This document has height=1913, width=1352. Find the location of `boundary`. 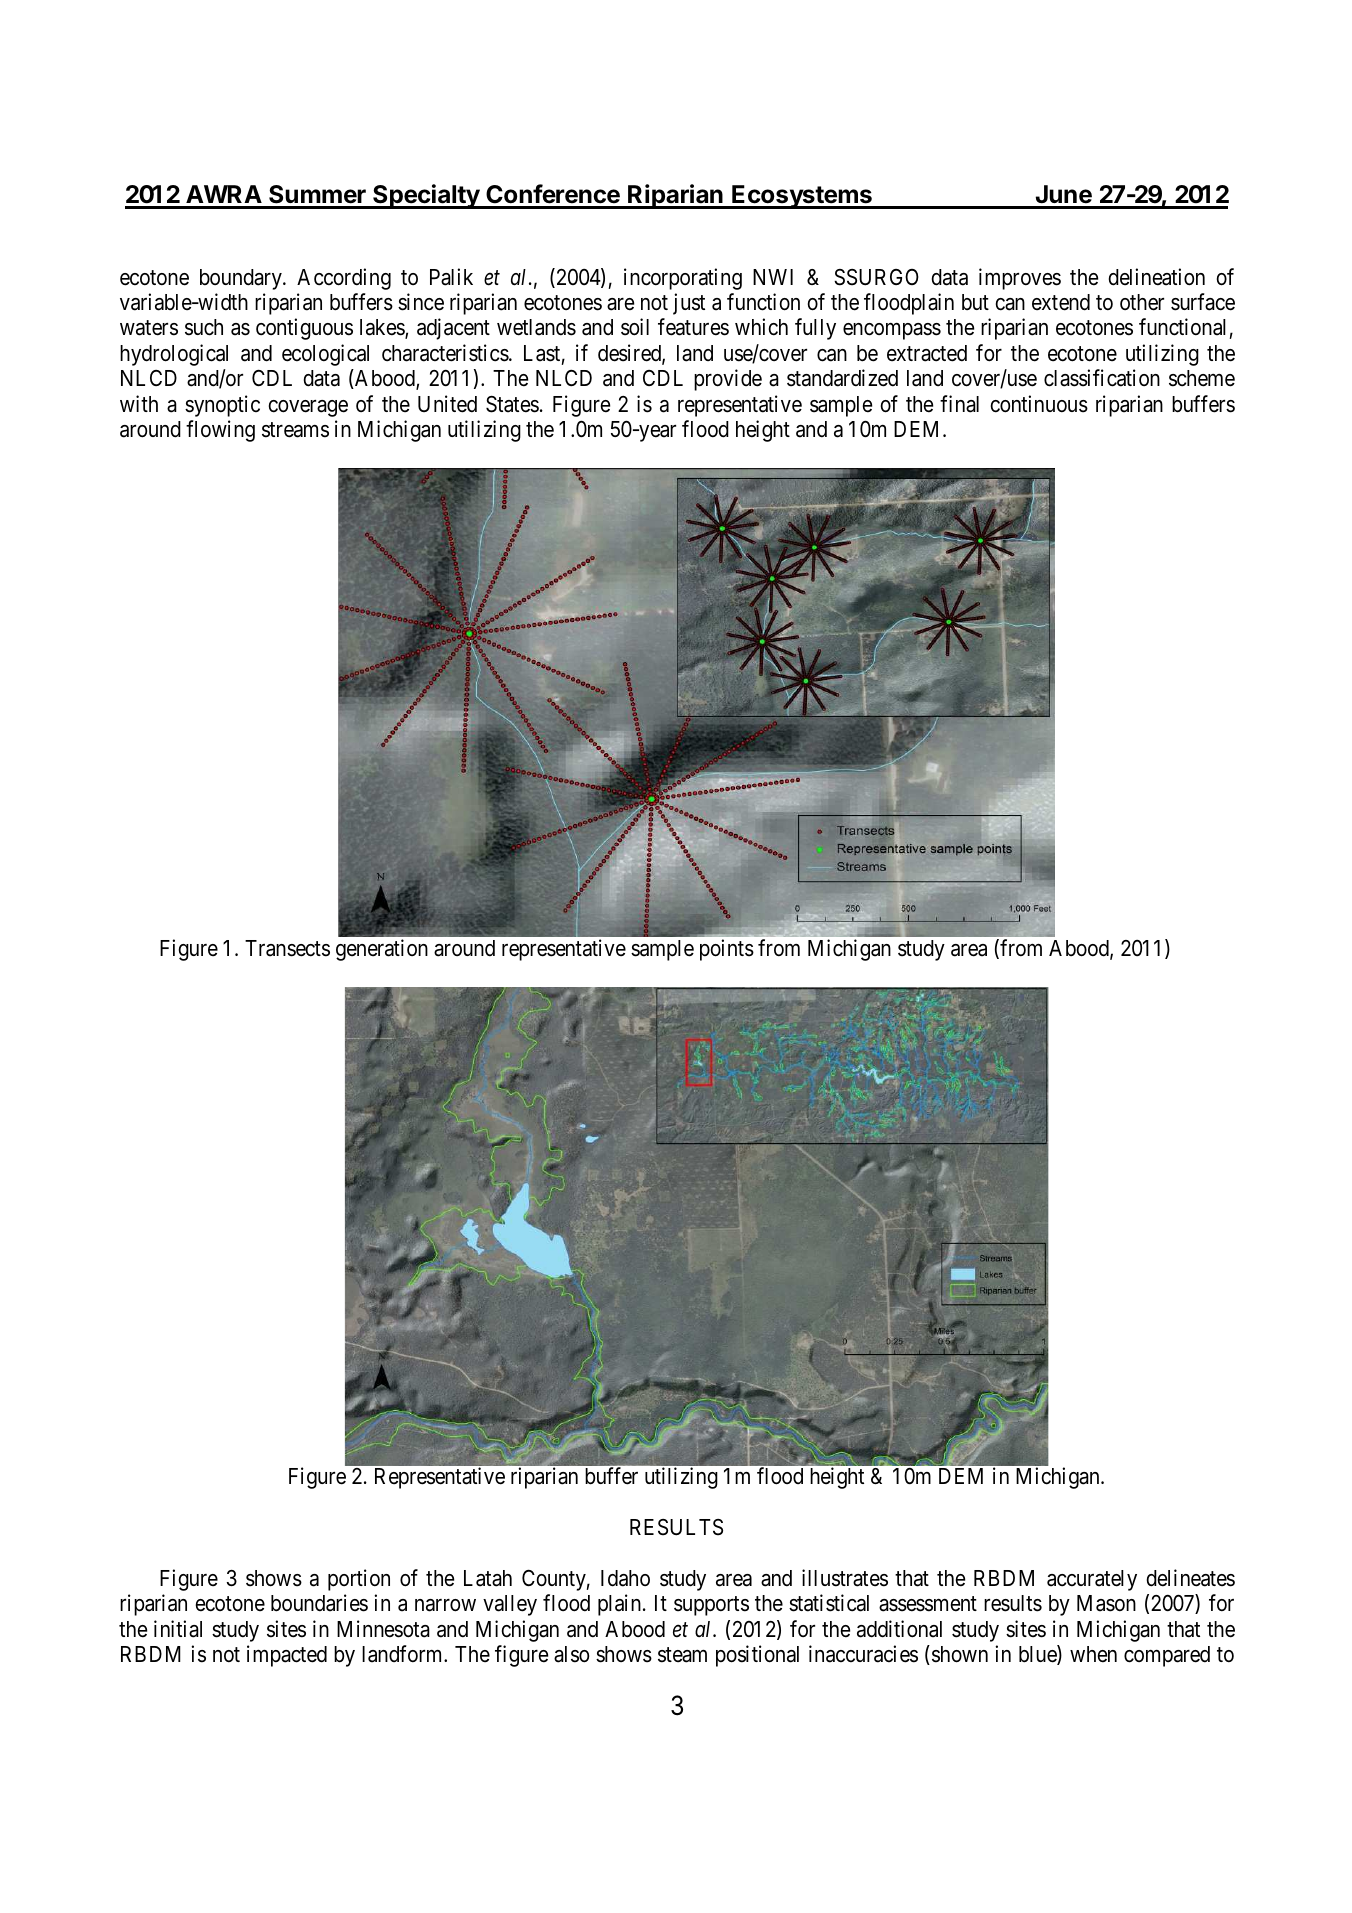

boundary is located at coordinates (242, 279).
